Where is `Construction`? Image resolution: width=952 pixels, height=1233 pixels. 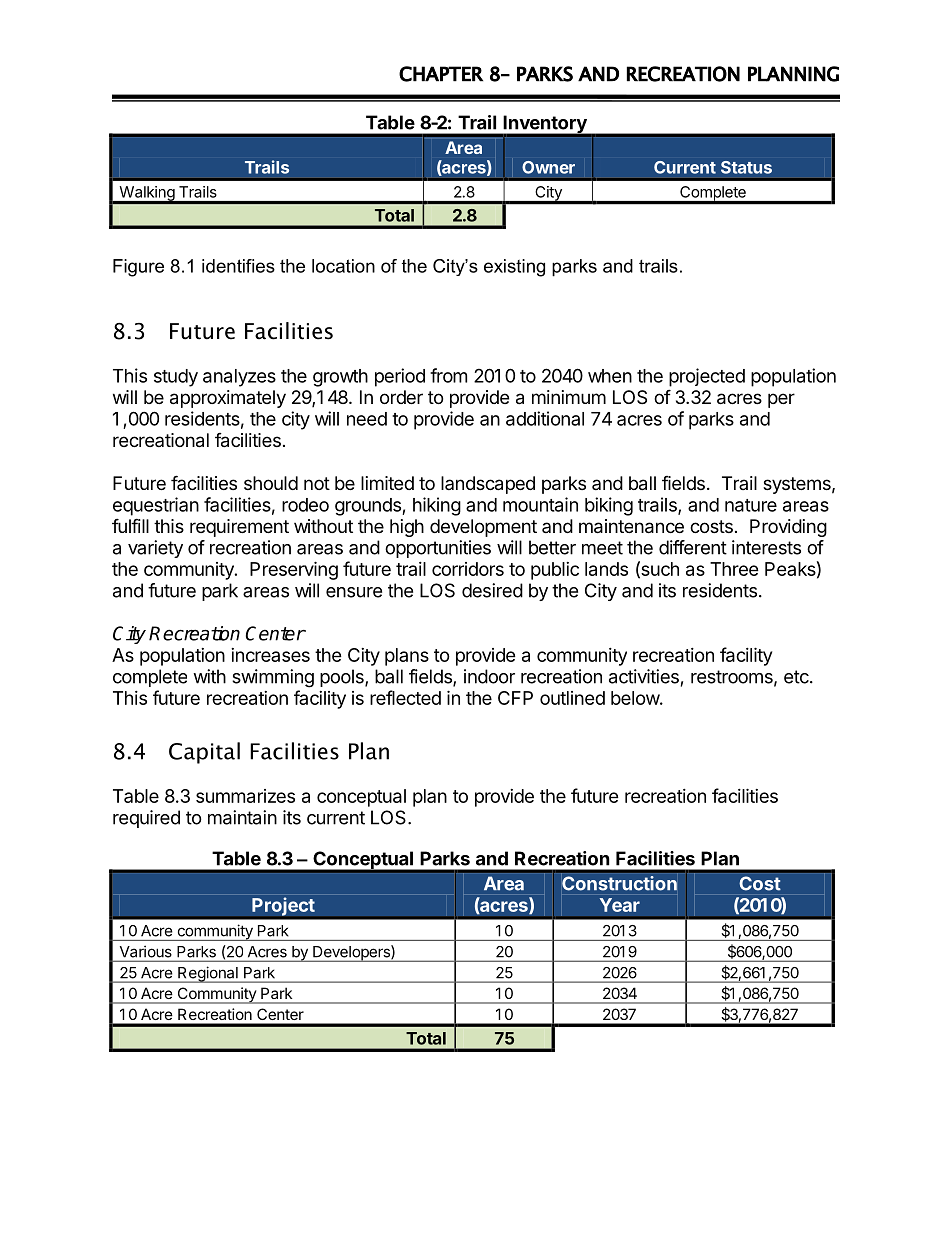 Construction is located at coordinates (619, 883).
